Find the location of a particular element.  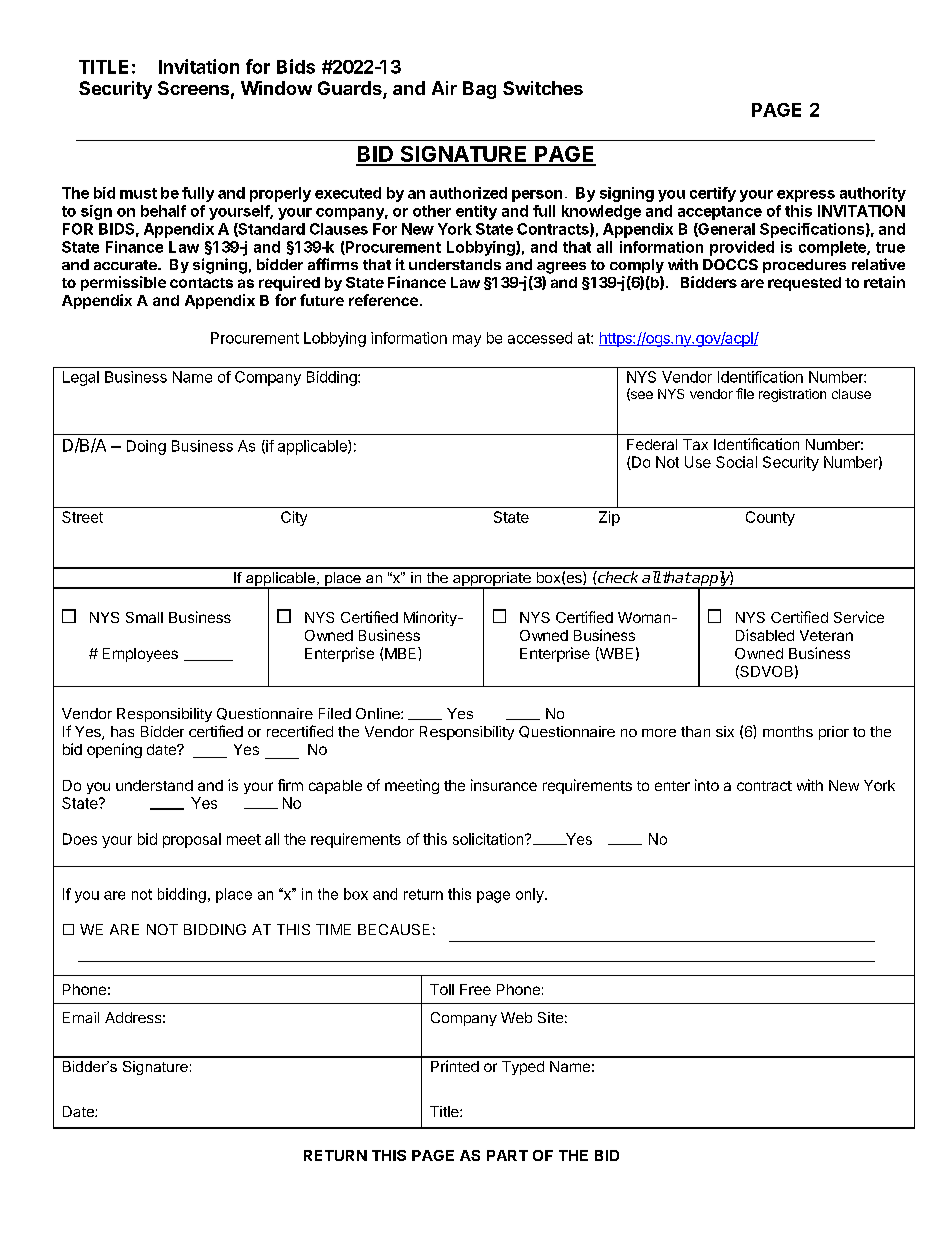

Typed is located at coordinates (523, 1068).
